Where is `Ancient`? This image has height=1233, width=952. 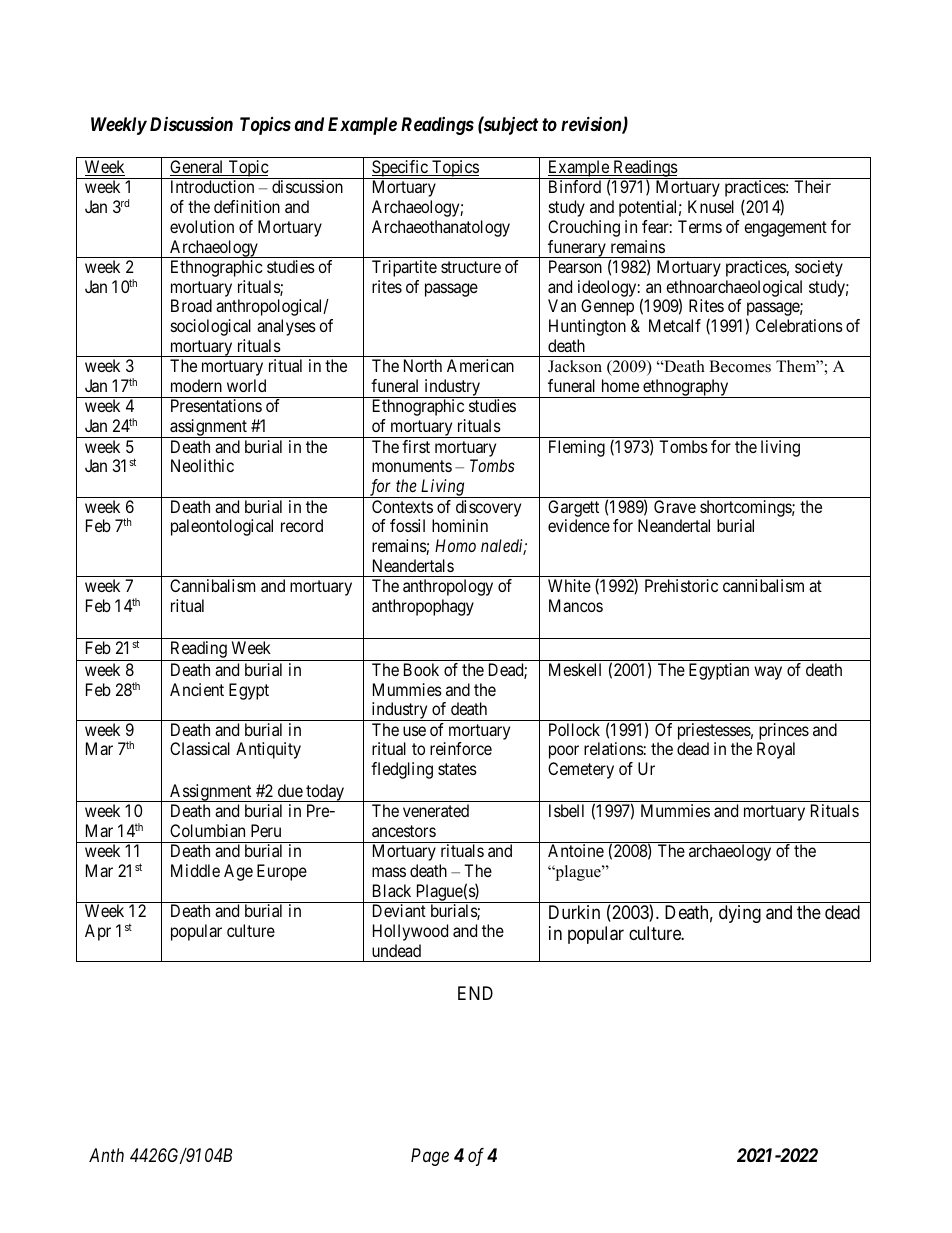 Ancient is located at coordinates (197, 689).
